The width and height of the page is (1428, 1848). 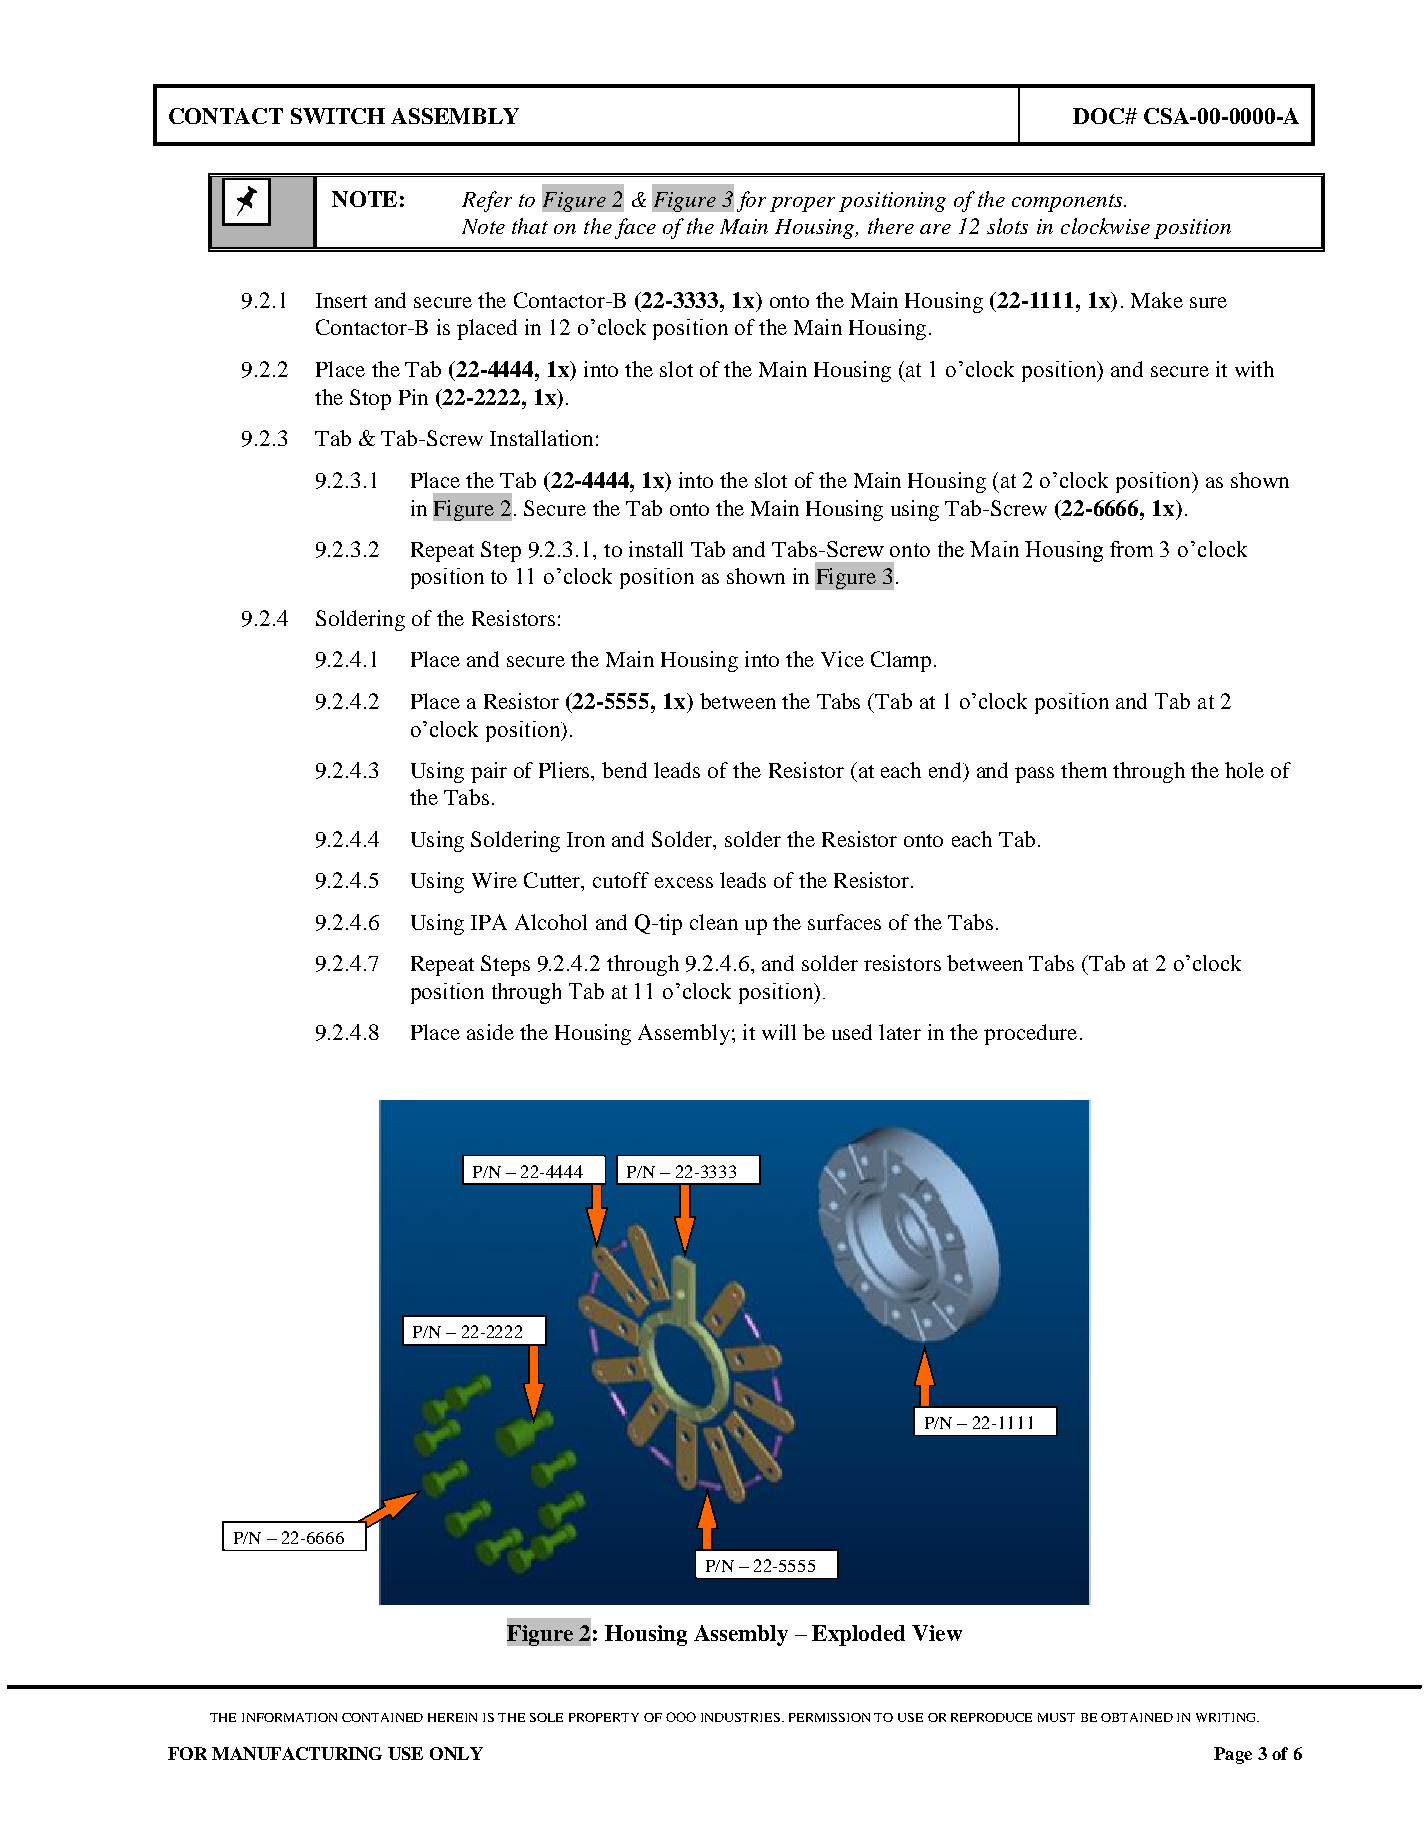 I want to click on IPA, so click(x=489, y=922).
